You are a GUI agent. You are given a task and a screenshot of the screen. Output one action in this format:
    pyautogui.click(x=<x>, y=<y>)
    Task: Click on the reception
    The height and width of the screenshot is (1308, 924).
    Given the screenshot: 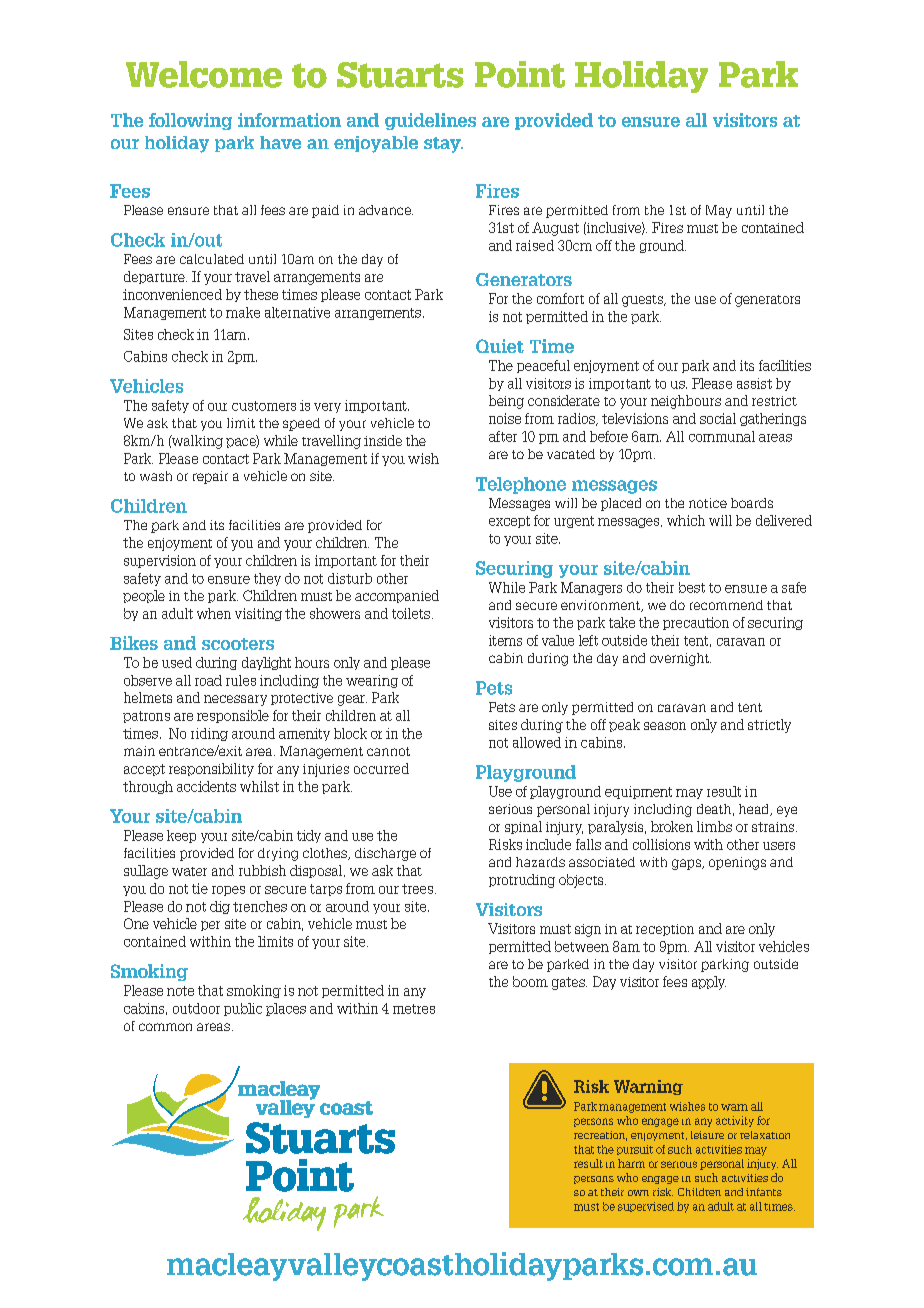 What is the action you would take?
    pyautogui.click(x=665, y=930)
